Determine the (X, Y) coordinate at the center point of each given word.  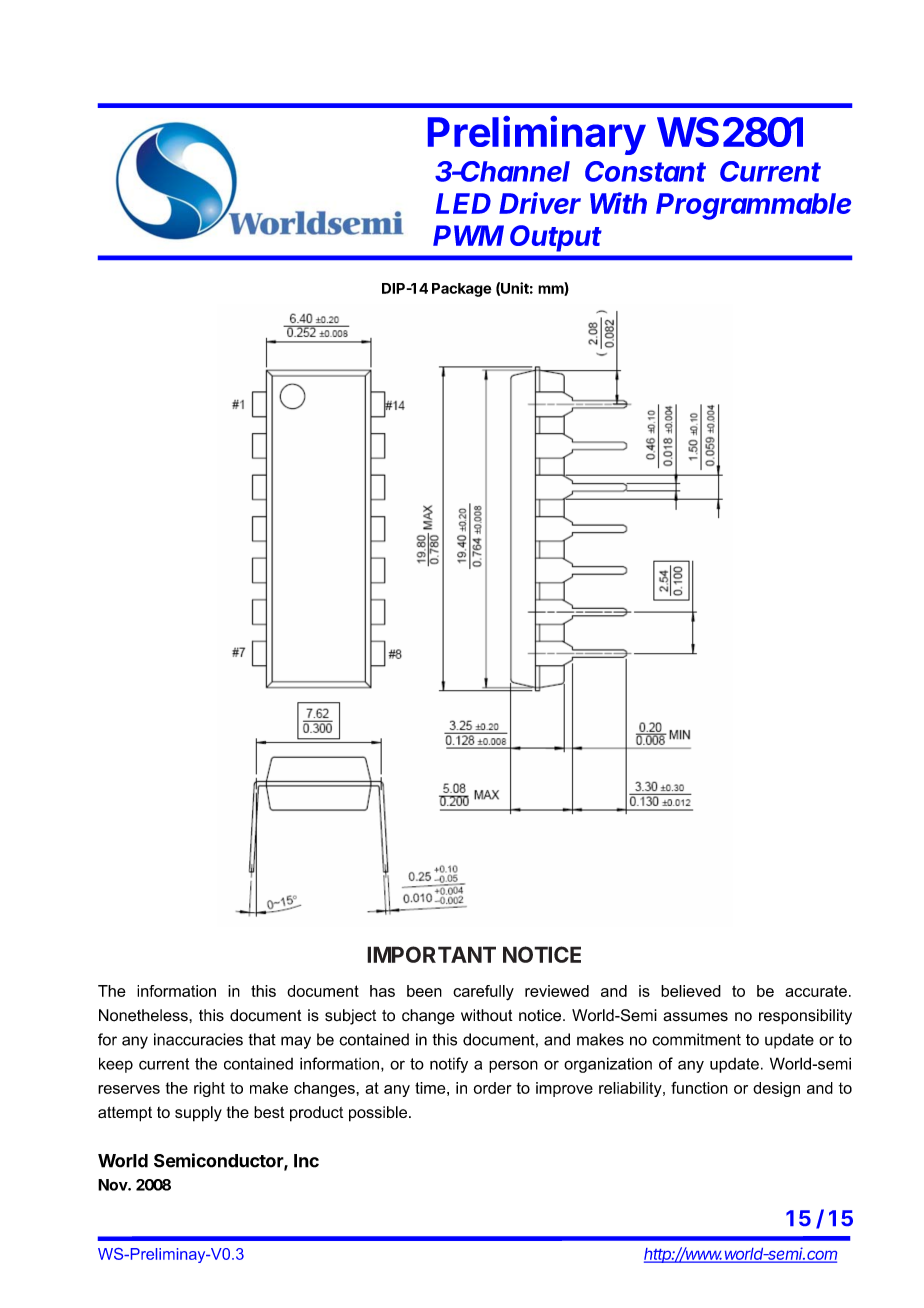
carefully (483, 993)
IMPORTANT (431, 954)
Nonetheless (144, 1015)
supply (198, 1114)
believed (691, 991)
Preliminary (537, 135)
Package (462, 290)
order (492, 1088)
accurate (816, 991)
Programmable (753, 206)
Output (556, 238)
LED (463, 203)
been (424, 991)
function (699, 1087)
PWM (468, 235)
